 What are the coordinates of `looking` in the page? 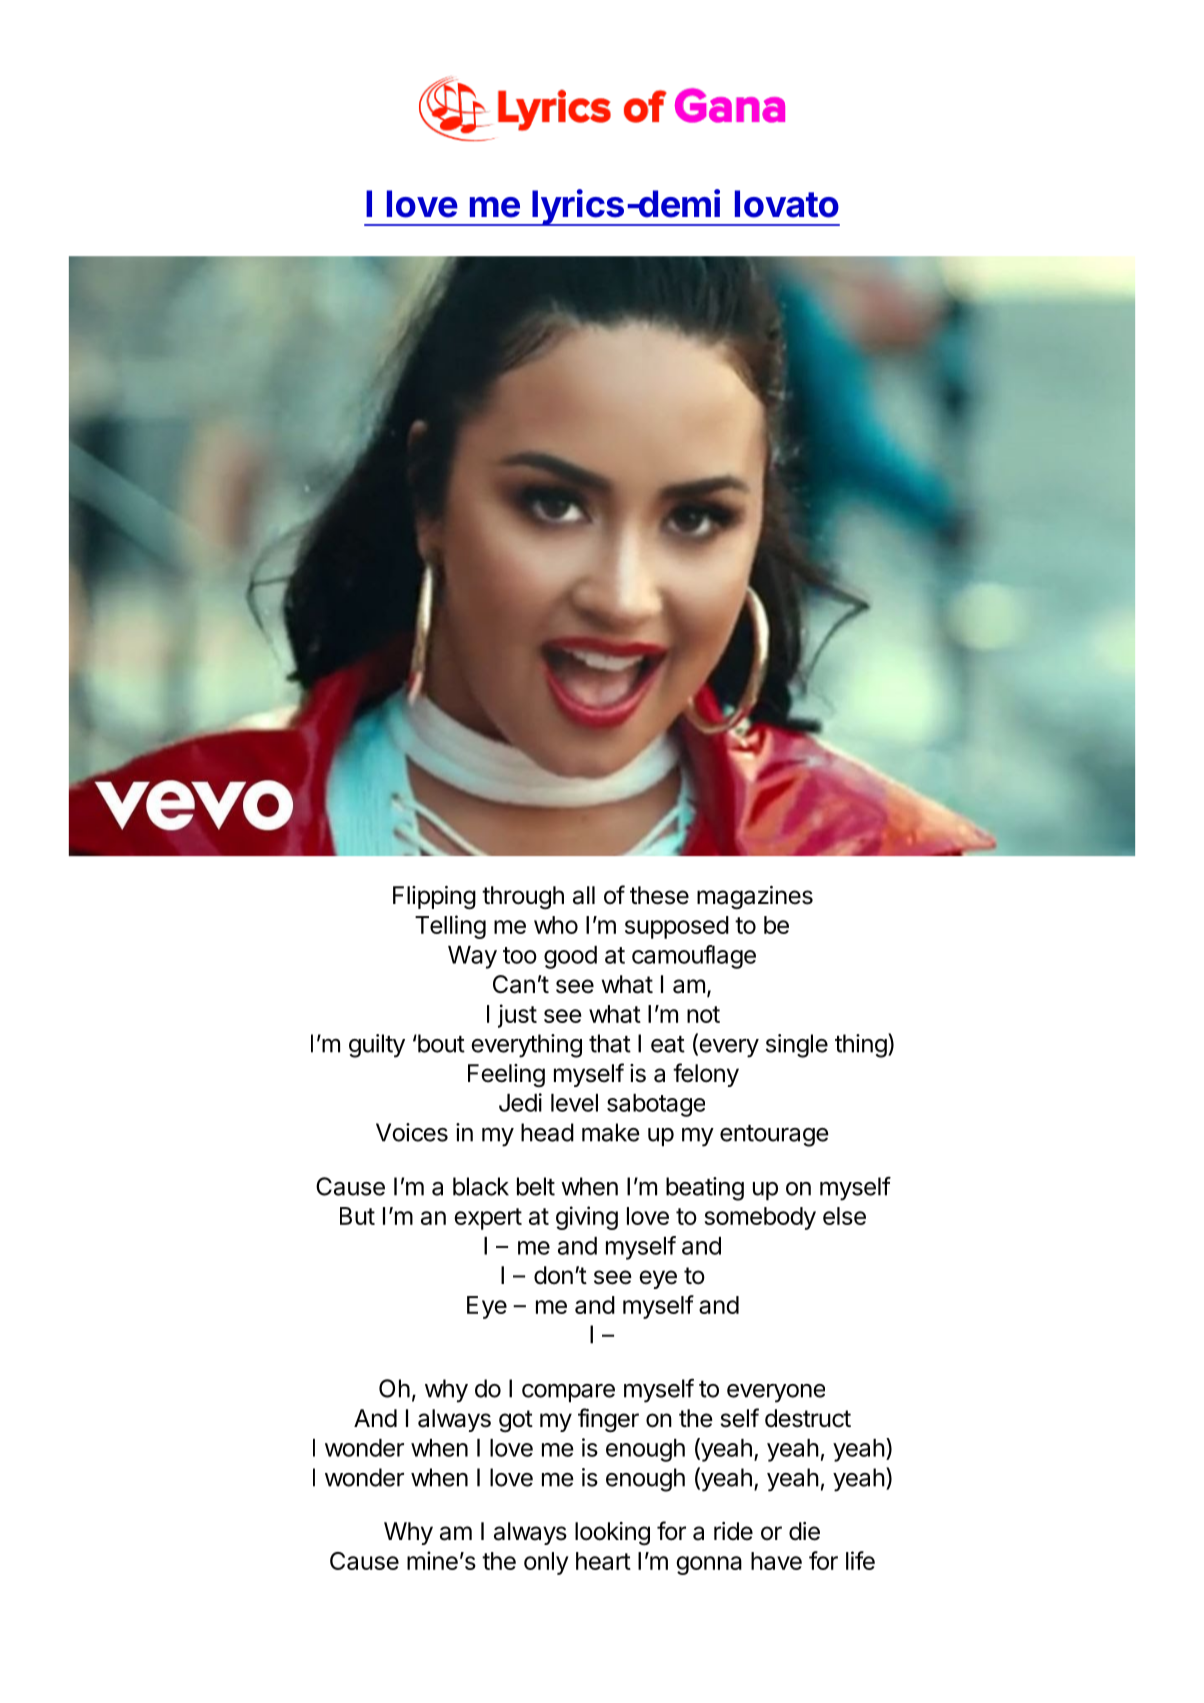 It's located at (612, 1534).
